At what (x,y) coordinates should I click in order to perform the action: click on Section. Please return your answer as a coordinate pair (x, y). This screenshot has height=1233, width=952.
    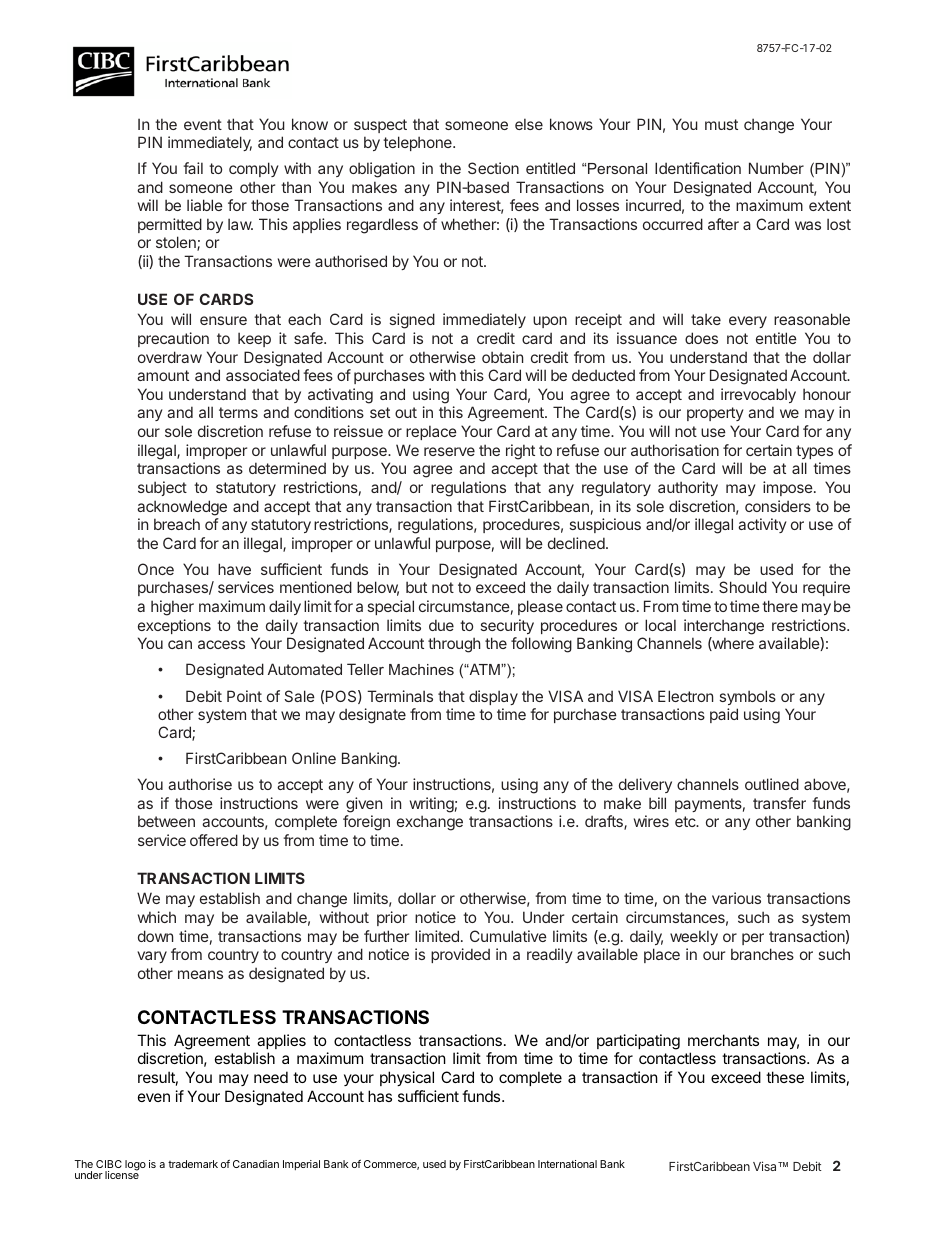
    Looking at the image, I should click on (493, 168).
